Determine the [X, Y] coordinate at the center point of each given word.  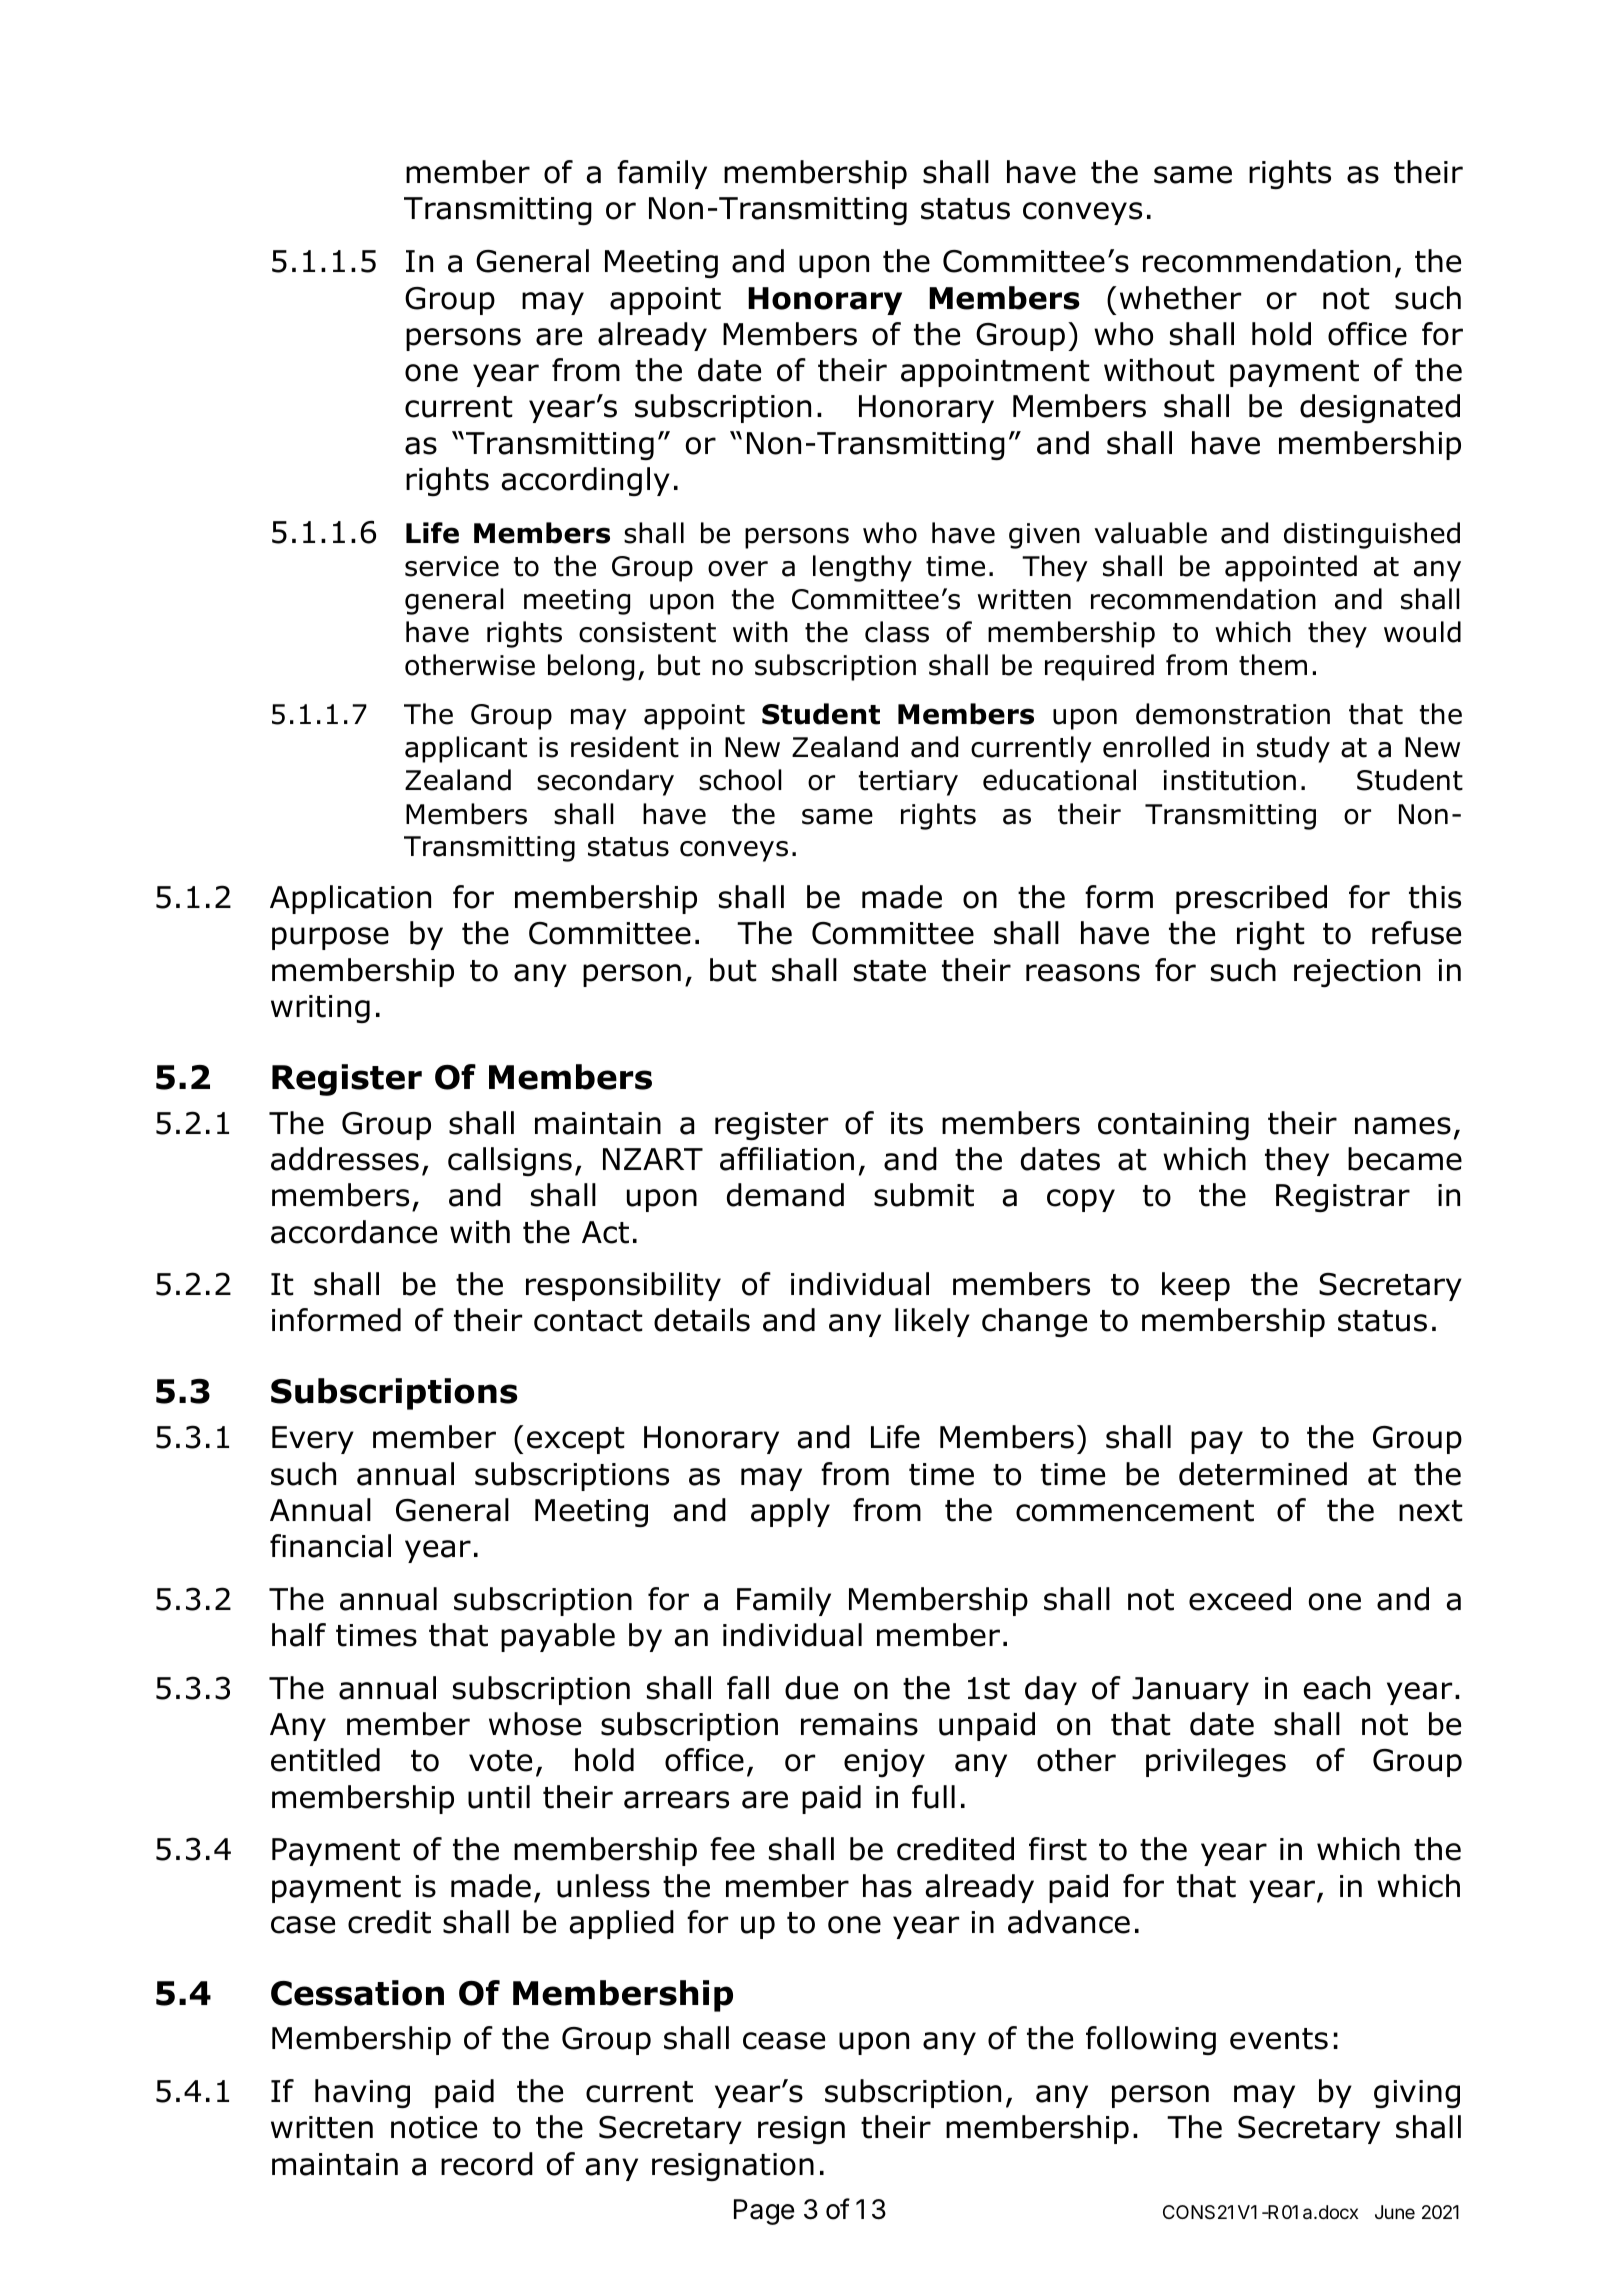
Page [764, 2212]
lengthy [862, 568]
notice [434, 2127]
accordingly [585, 481]
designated [1380, 408]
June [1395, 2212]
